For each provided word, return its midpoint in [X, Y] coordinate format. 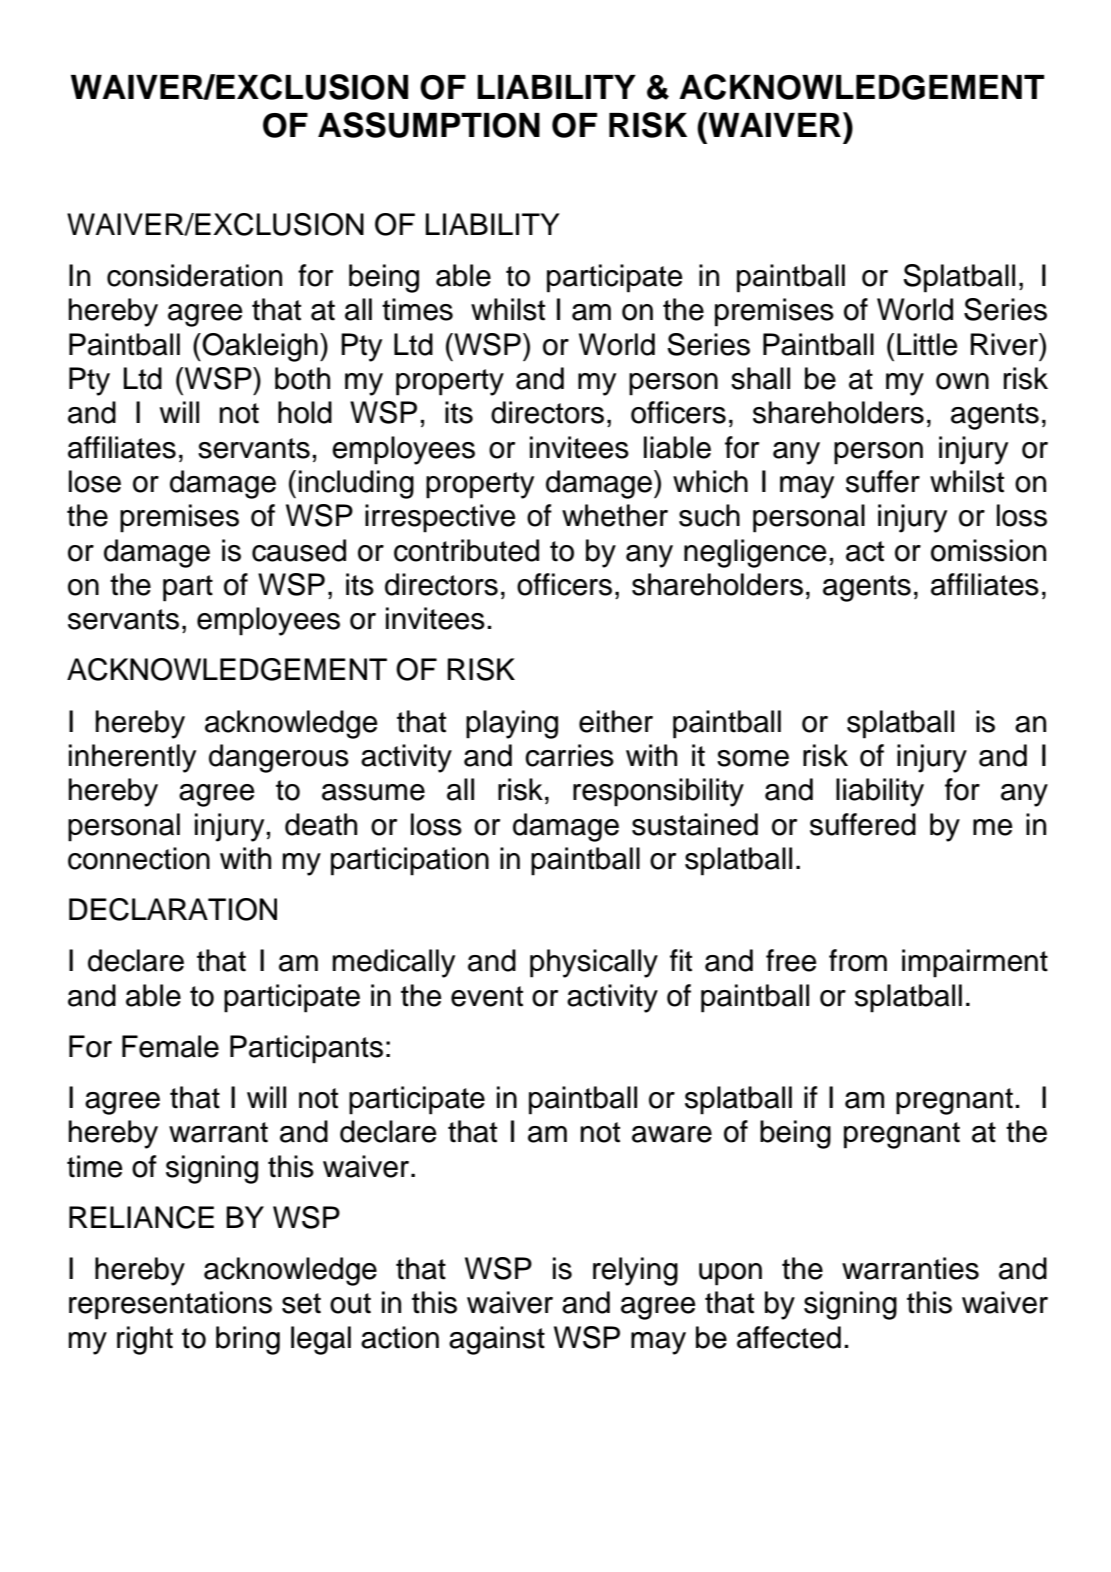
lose [95, 481]
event [487, 996]
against [497, 1340]
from [858, 960]
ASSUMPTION [429, 125]
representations [170, 1305]
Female [170, 1046]
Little [927, 344]
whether [615, 515]
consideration [194, 275]
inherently [132, 758]
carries [569, 755]
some [753, 758]
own [962, 381]
